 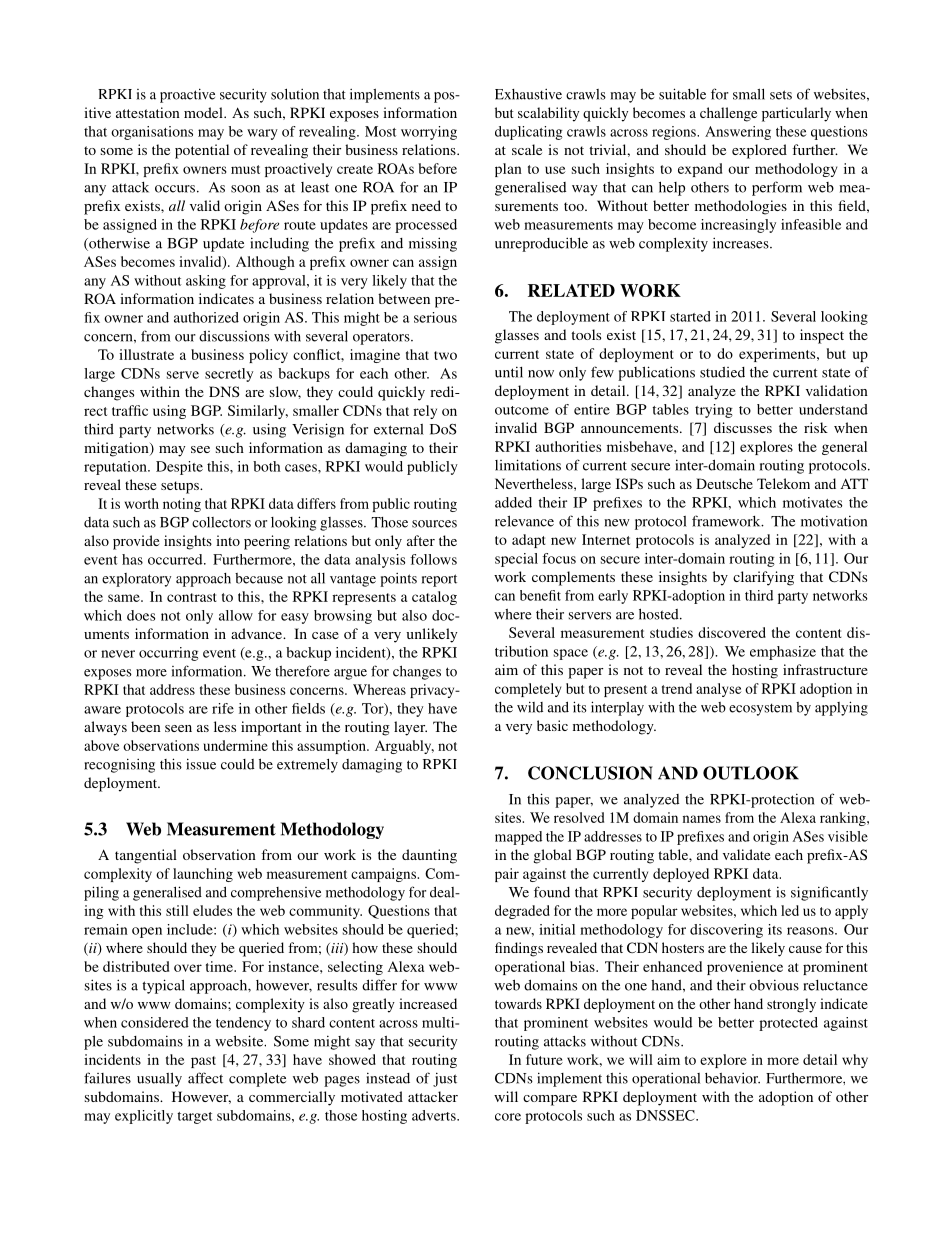 I want to click on added, so click(x=513, y=502).
